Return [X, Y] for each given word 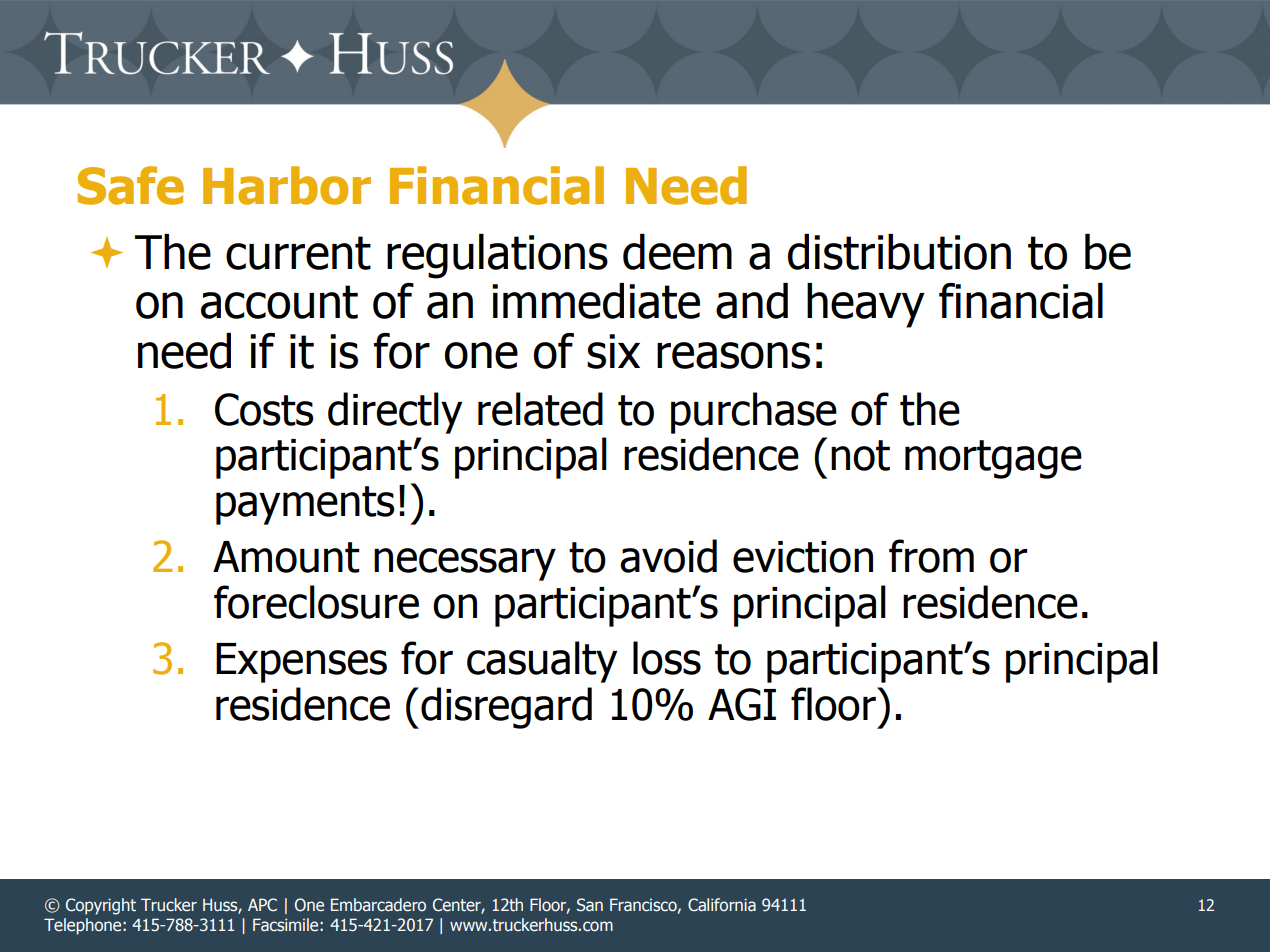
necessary [465, 564]
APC [262, 905]
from [931, 556]
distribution [899, 252]
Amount [286, 557]
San [590, 905]
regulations [497, 256]
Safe [130, 185]
